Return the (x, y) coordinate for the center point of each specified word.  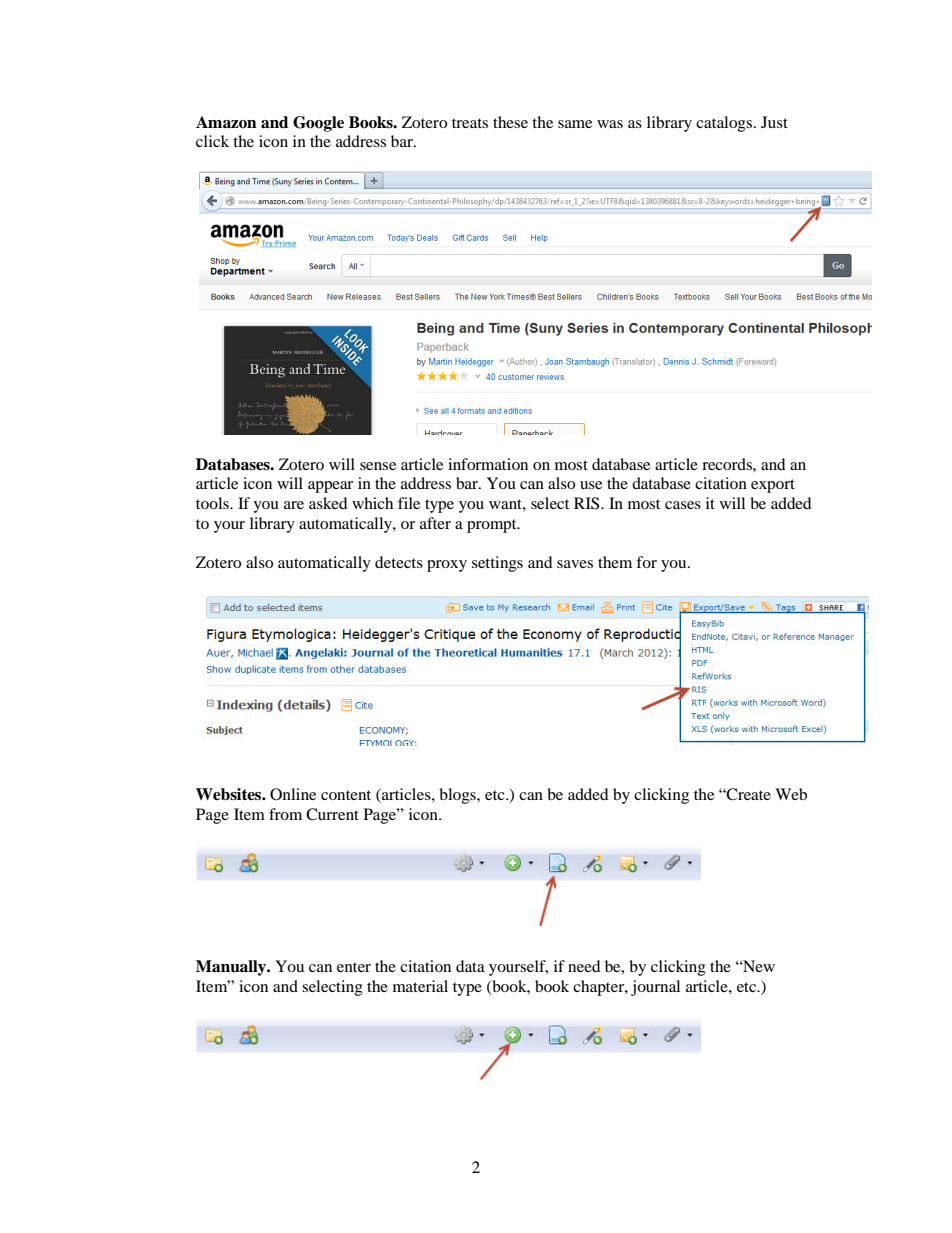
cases (683, 505)
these (510, 122)
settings (497, 564)
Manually (232, 968)
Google (318, 124)
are (294, 505)
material (420, 986)
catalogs (724, 124)
